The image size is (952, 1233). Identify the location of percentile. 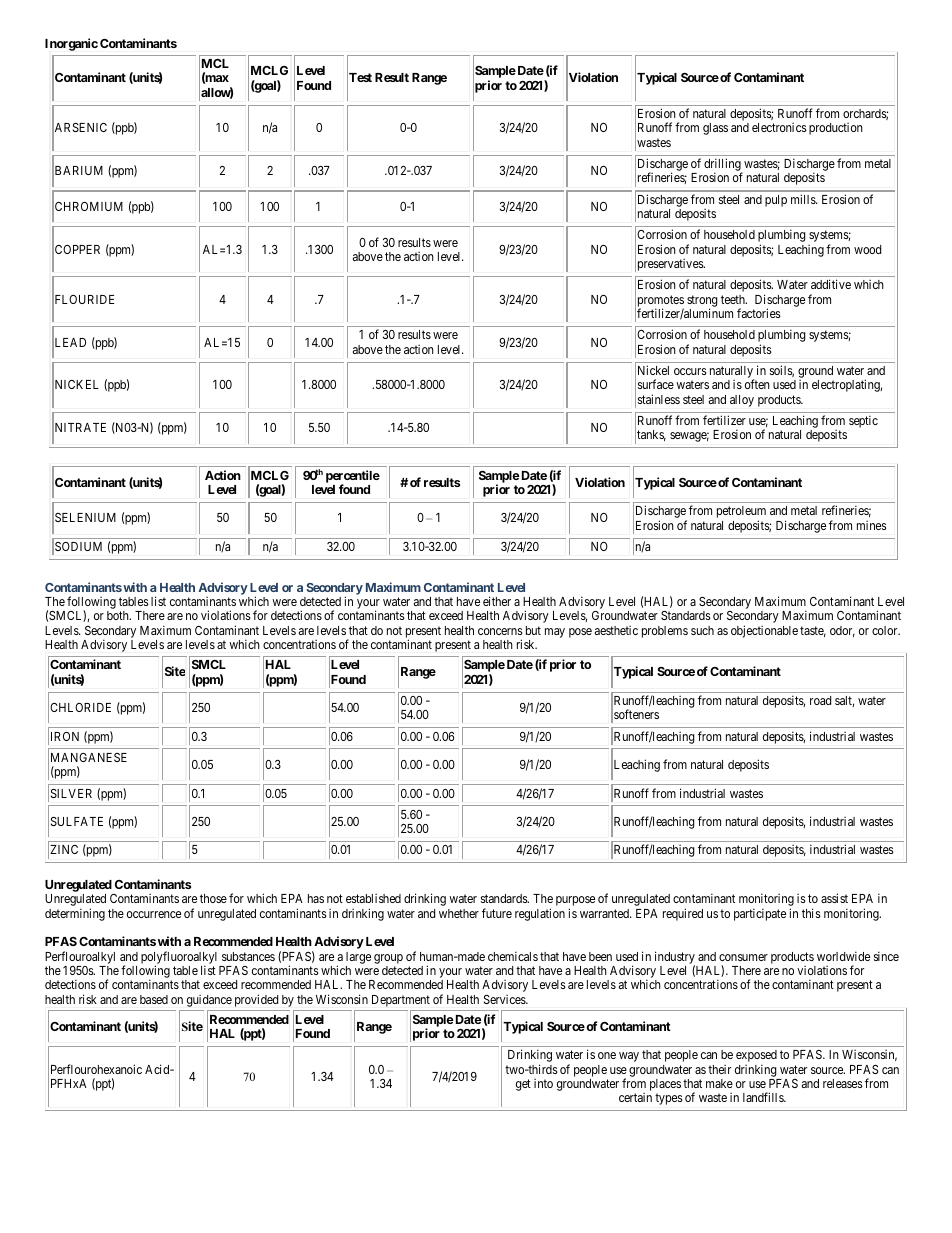
(353, 477).
